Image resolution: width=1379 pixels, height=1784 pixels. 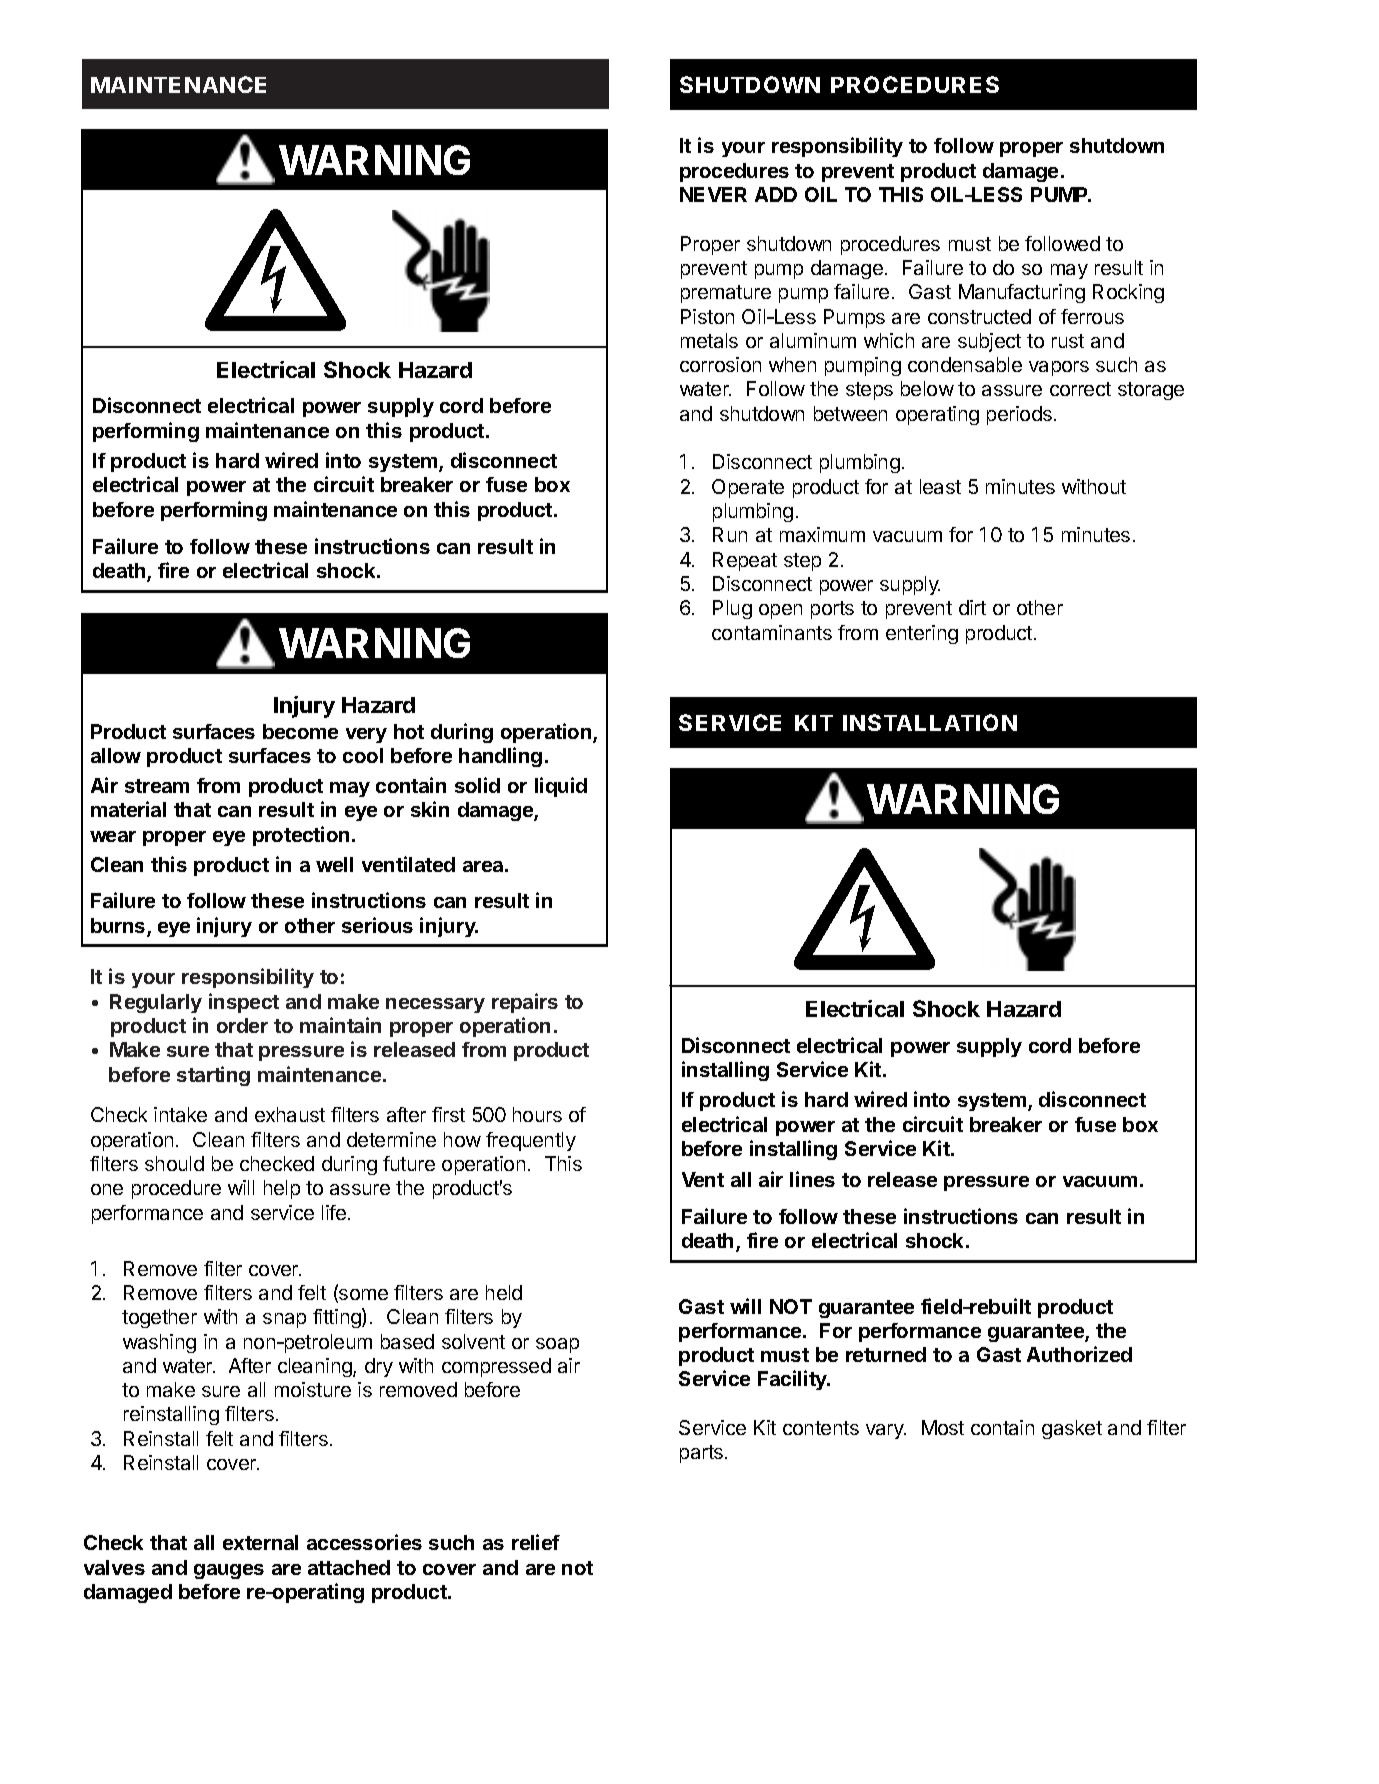 What do you see at coordinates (972, 607) in the page?
I see `dirt` at bounding box center [972, 607].
